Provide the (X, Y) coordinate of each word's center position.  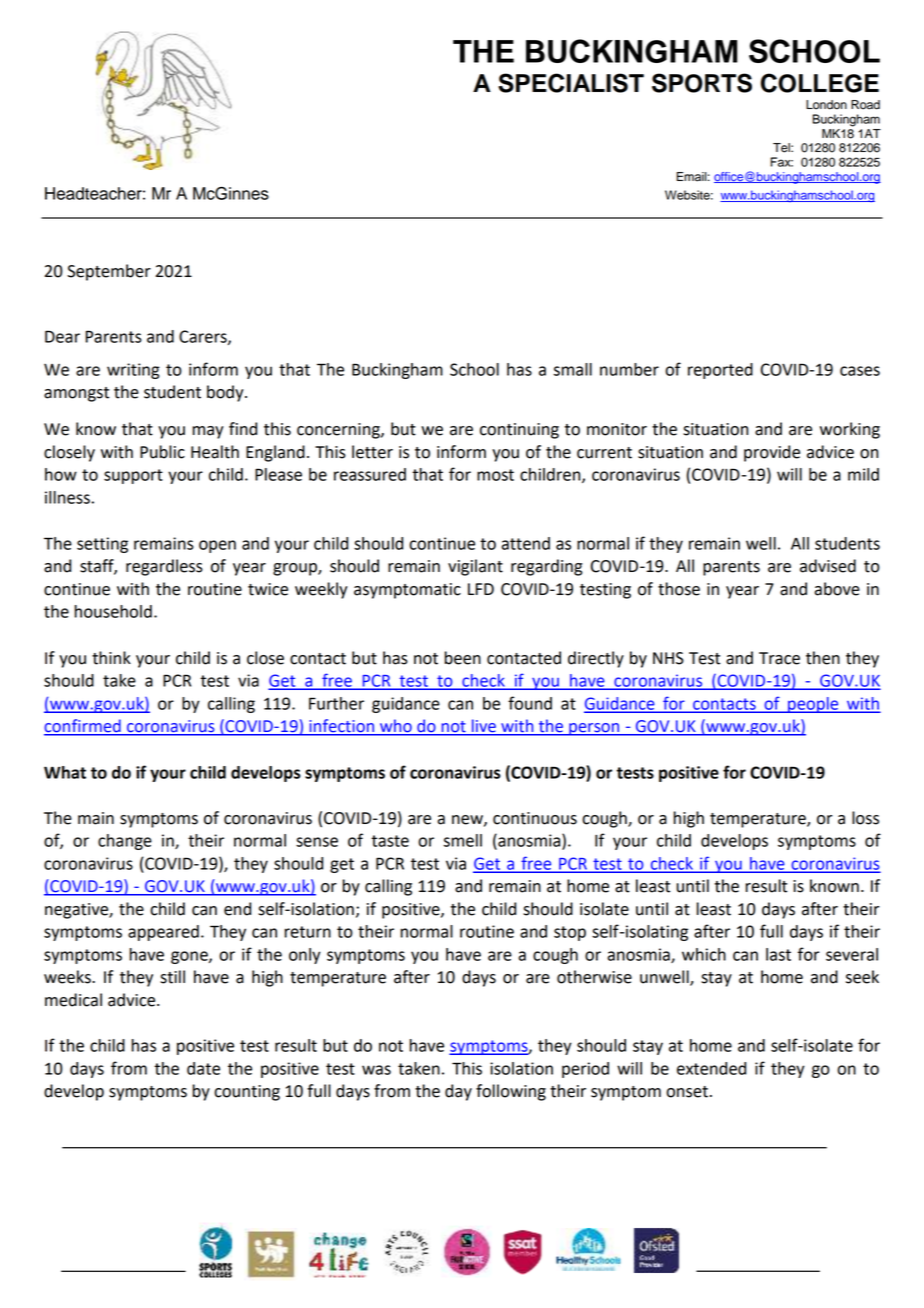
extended (711, 1068)
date (203, 1068)
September (109, 272)
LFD (481, 589)
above (837, 589)
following (511, 1092)
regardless (164, 567)
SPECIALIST (571, 83)
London (826, 105)
